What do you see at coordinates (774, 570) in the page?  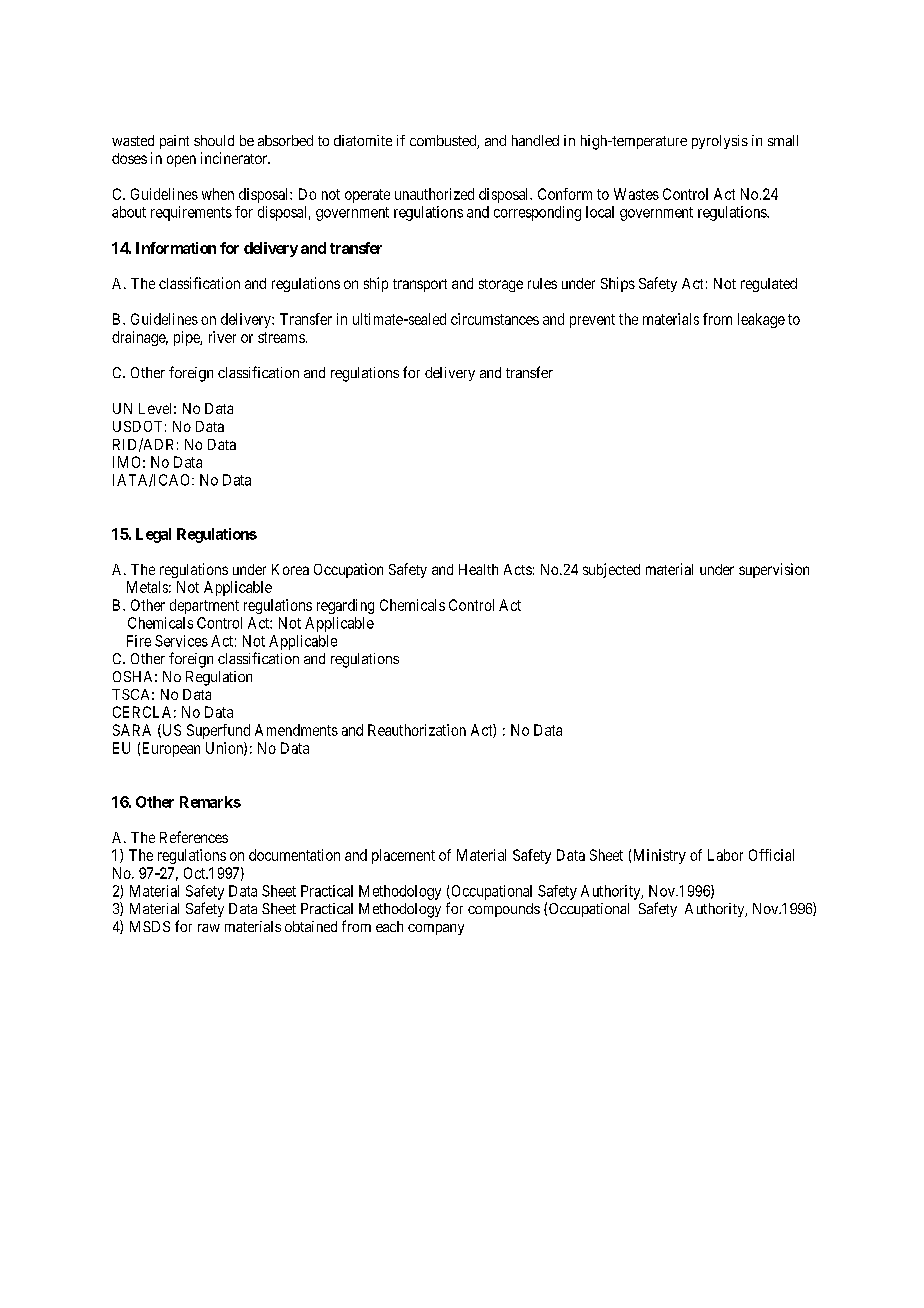 I see `supervision` at bounding box center [774, 570].
